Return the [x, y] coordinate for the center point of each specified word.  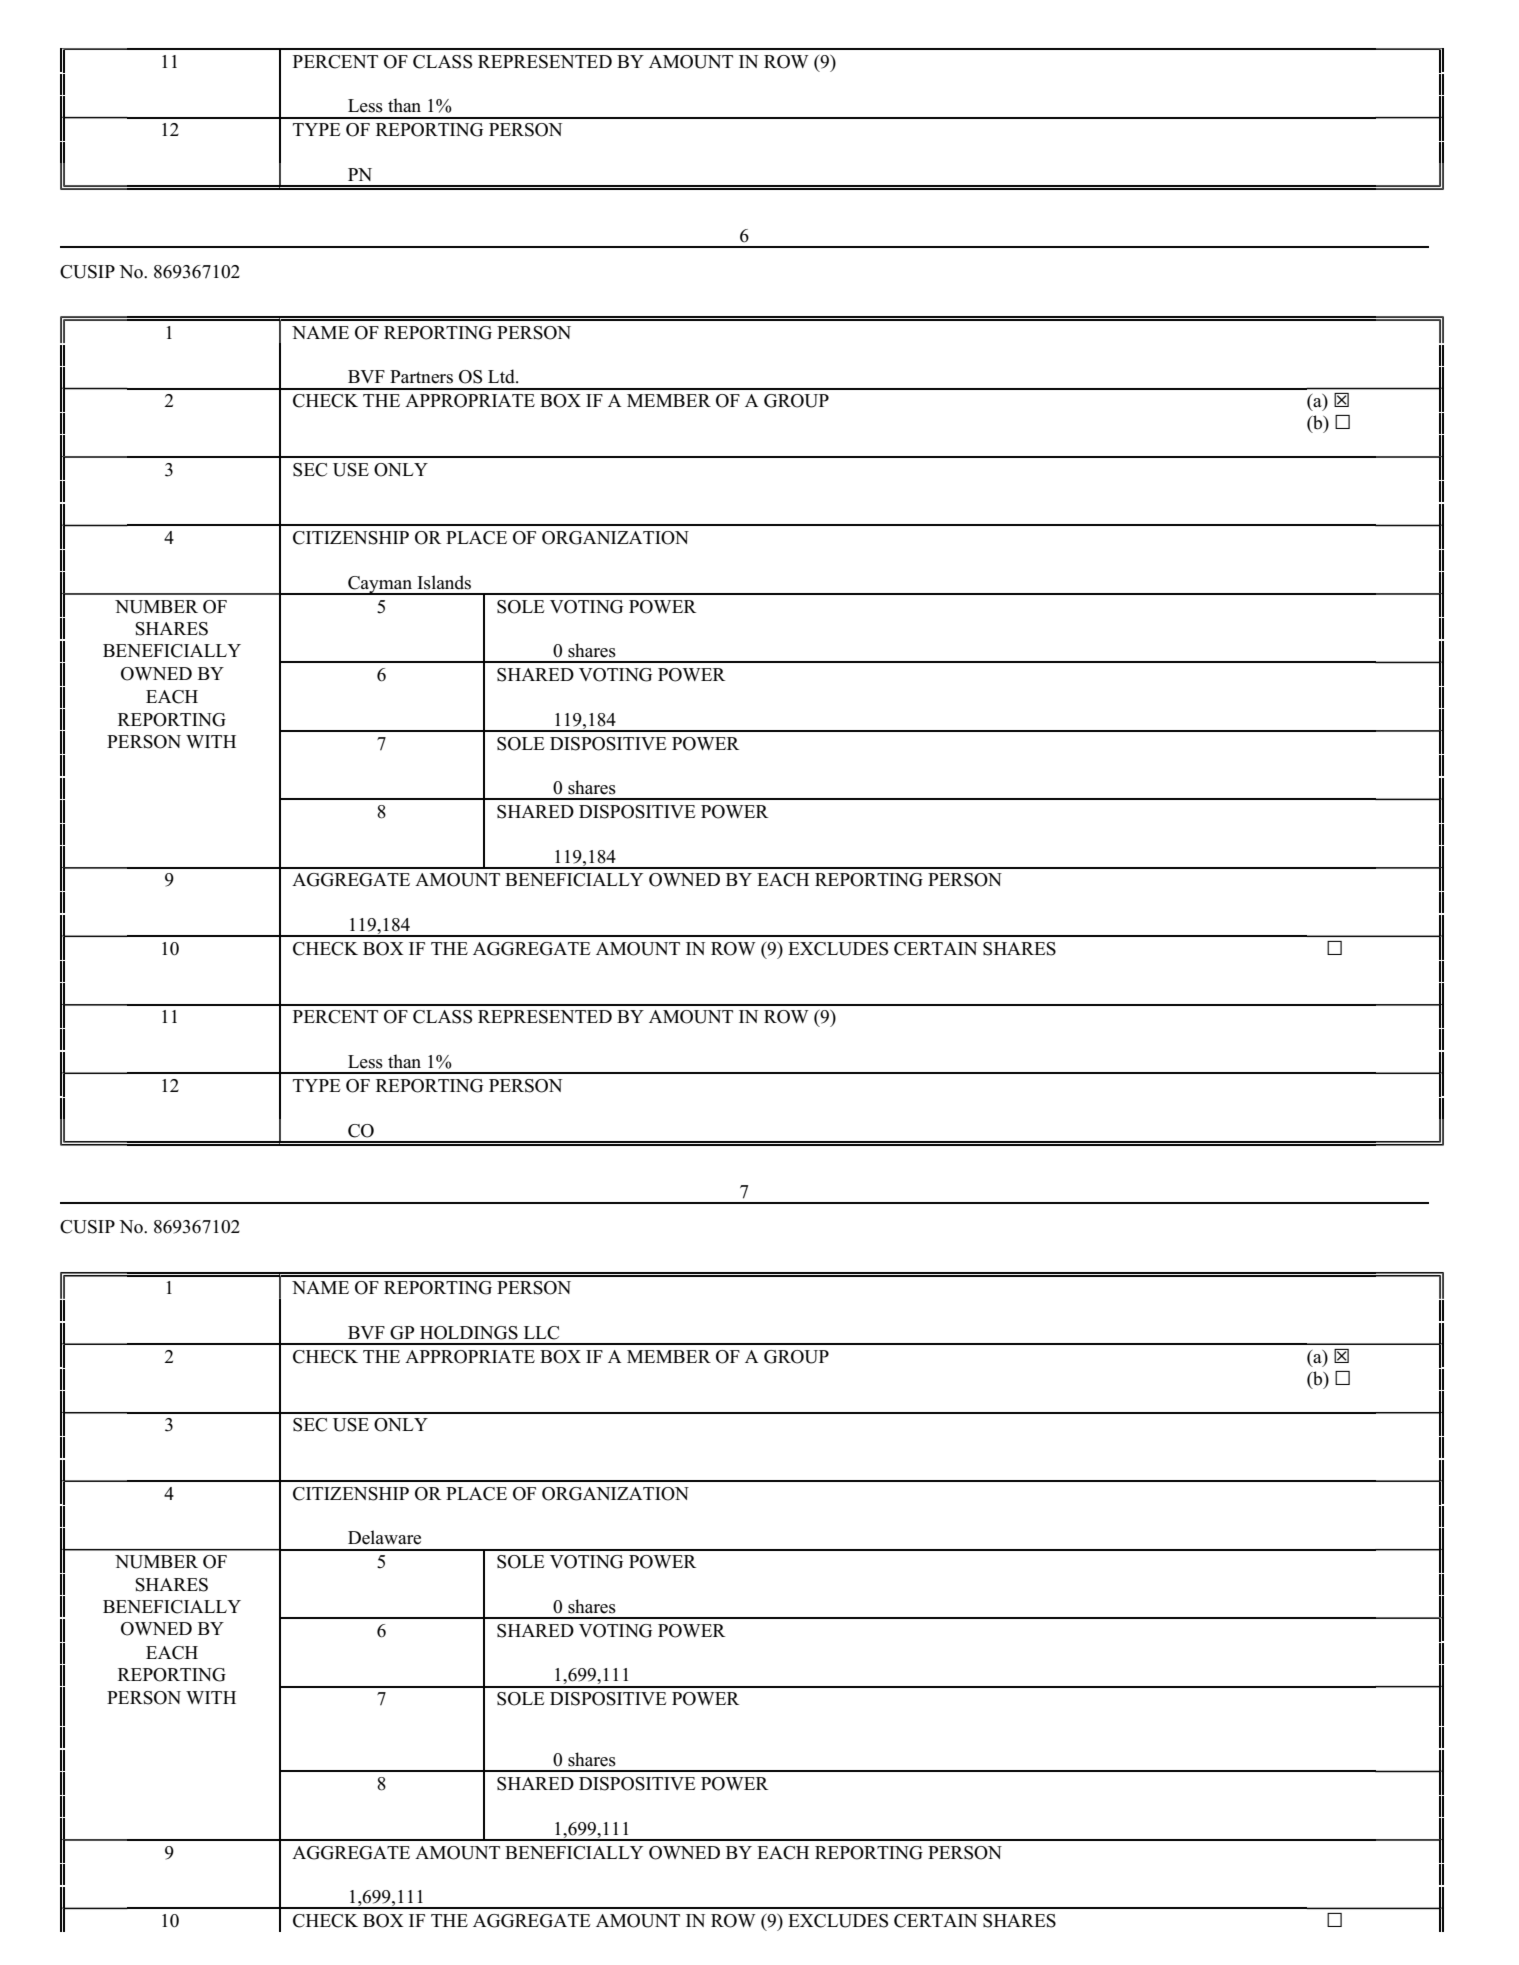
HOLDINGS [469, 1333]
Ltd [502, 376]
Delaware [384, 1537]
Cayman [380, 585]
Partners [421, 377]
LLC [541, 1333]
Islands [444, 582]
